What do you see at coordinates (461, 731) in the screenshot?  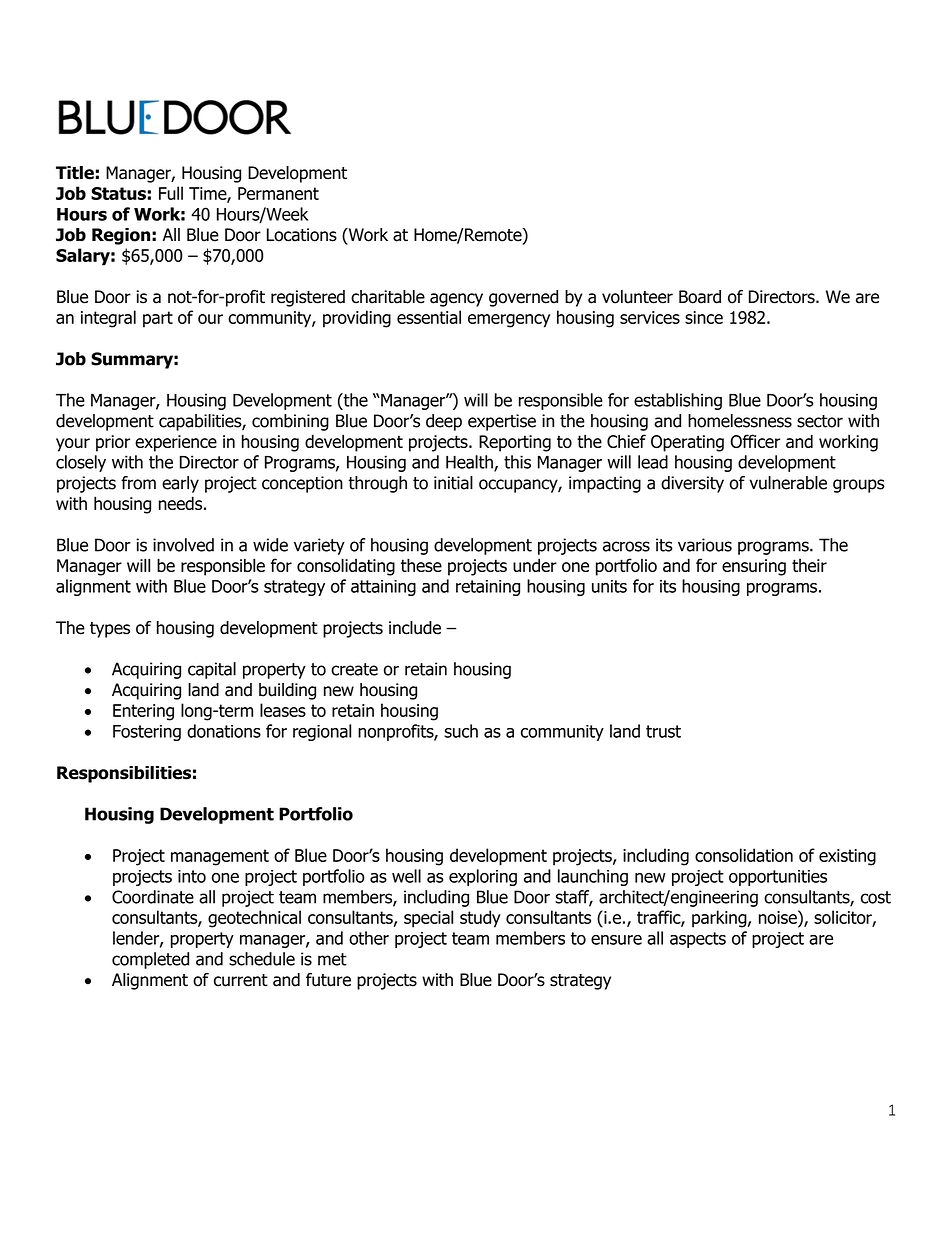 I see `such` at bounding box center [461, 731].
